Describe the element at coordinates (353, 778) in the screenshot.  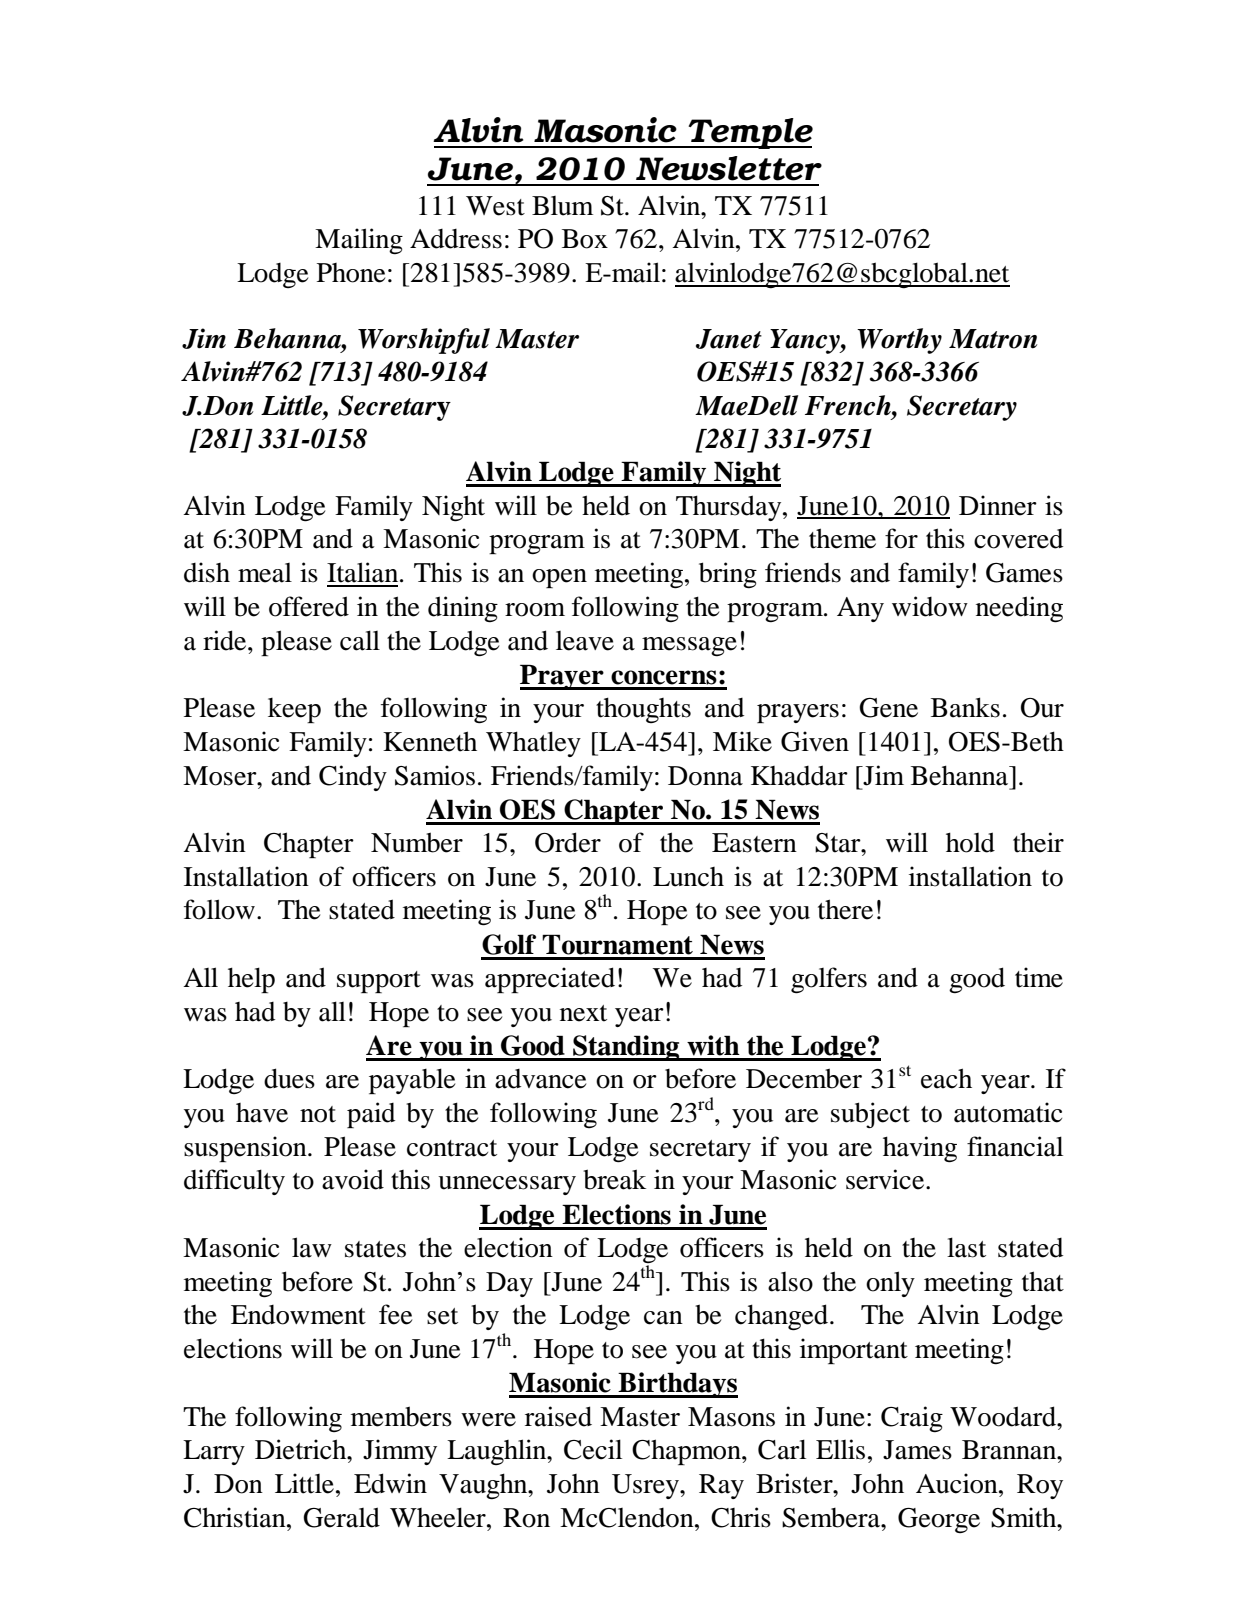
I see `Cindy` at that location.
